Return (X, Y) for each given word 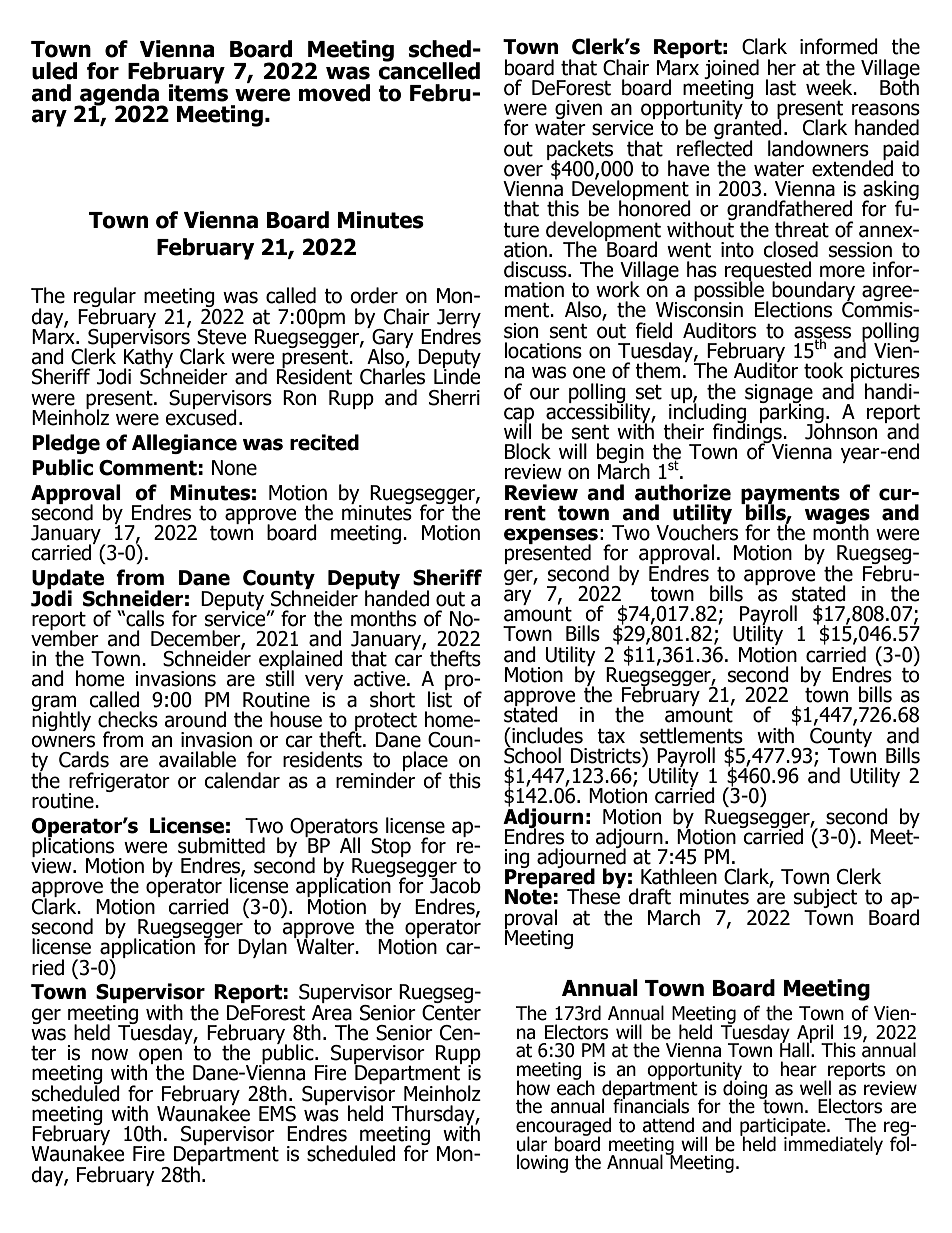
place (425, 762)
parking (792, 413)
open (160, 1057)
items (198, 91)
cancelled (429, 70)
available (197, 759)
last (781, 87)
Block (528, 451)
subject (825, 899)
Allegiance (184, 444)
